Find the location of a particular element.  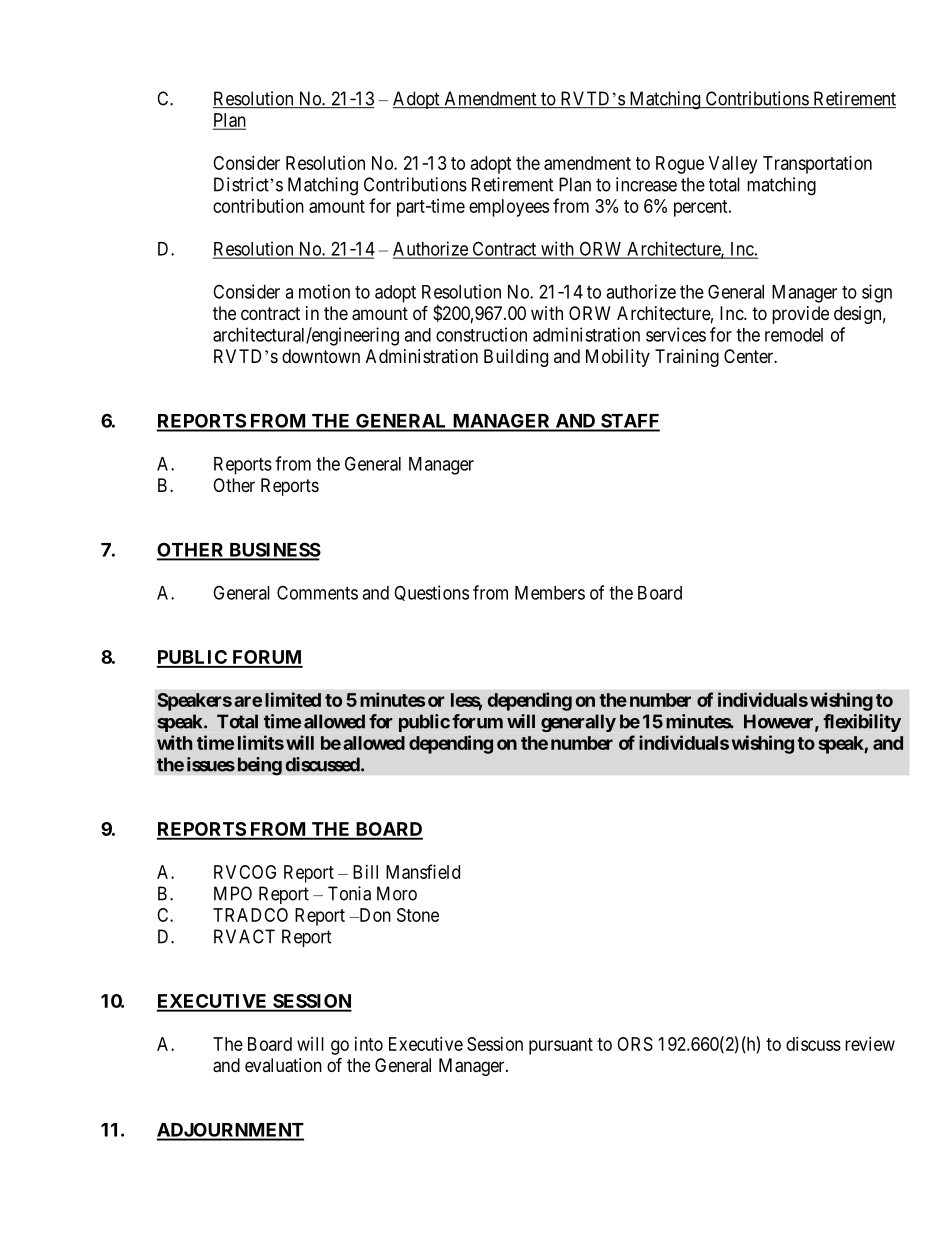

remodel is located at coordinates (794, 335).
